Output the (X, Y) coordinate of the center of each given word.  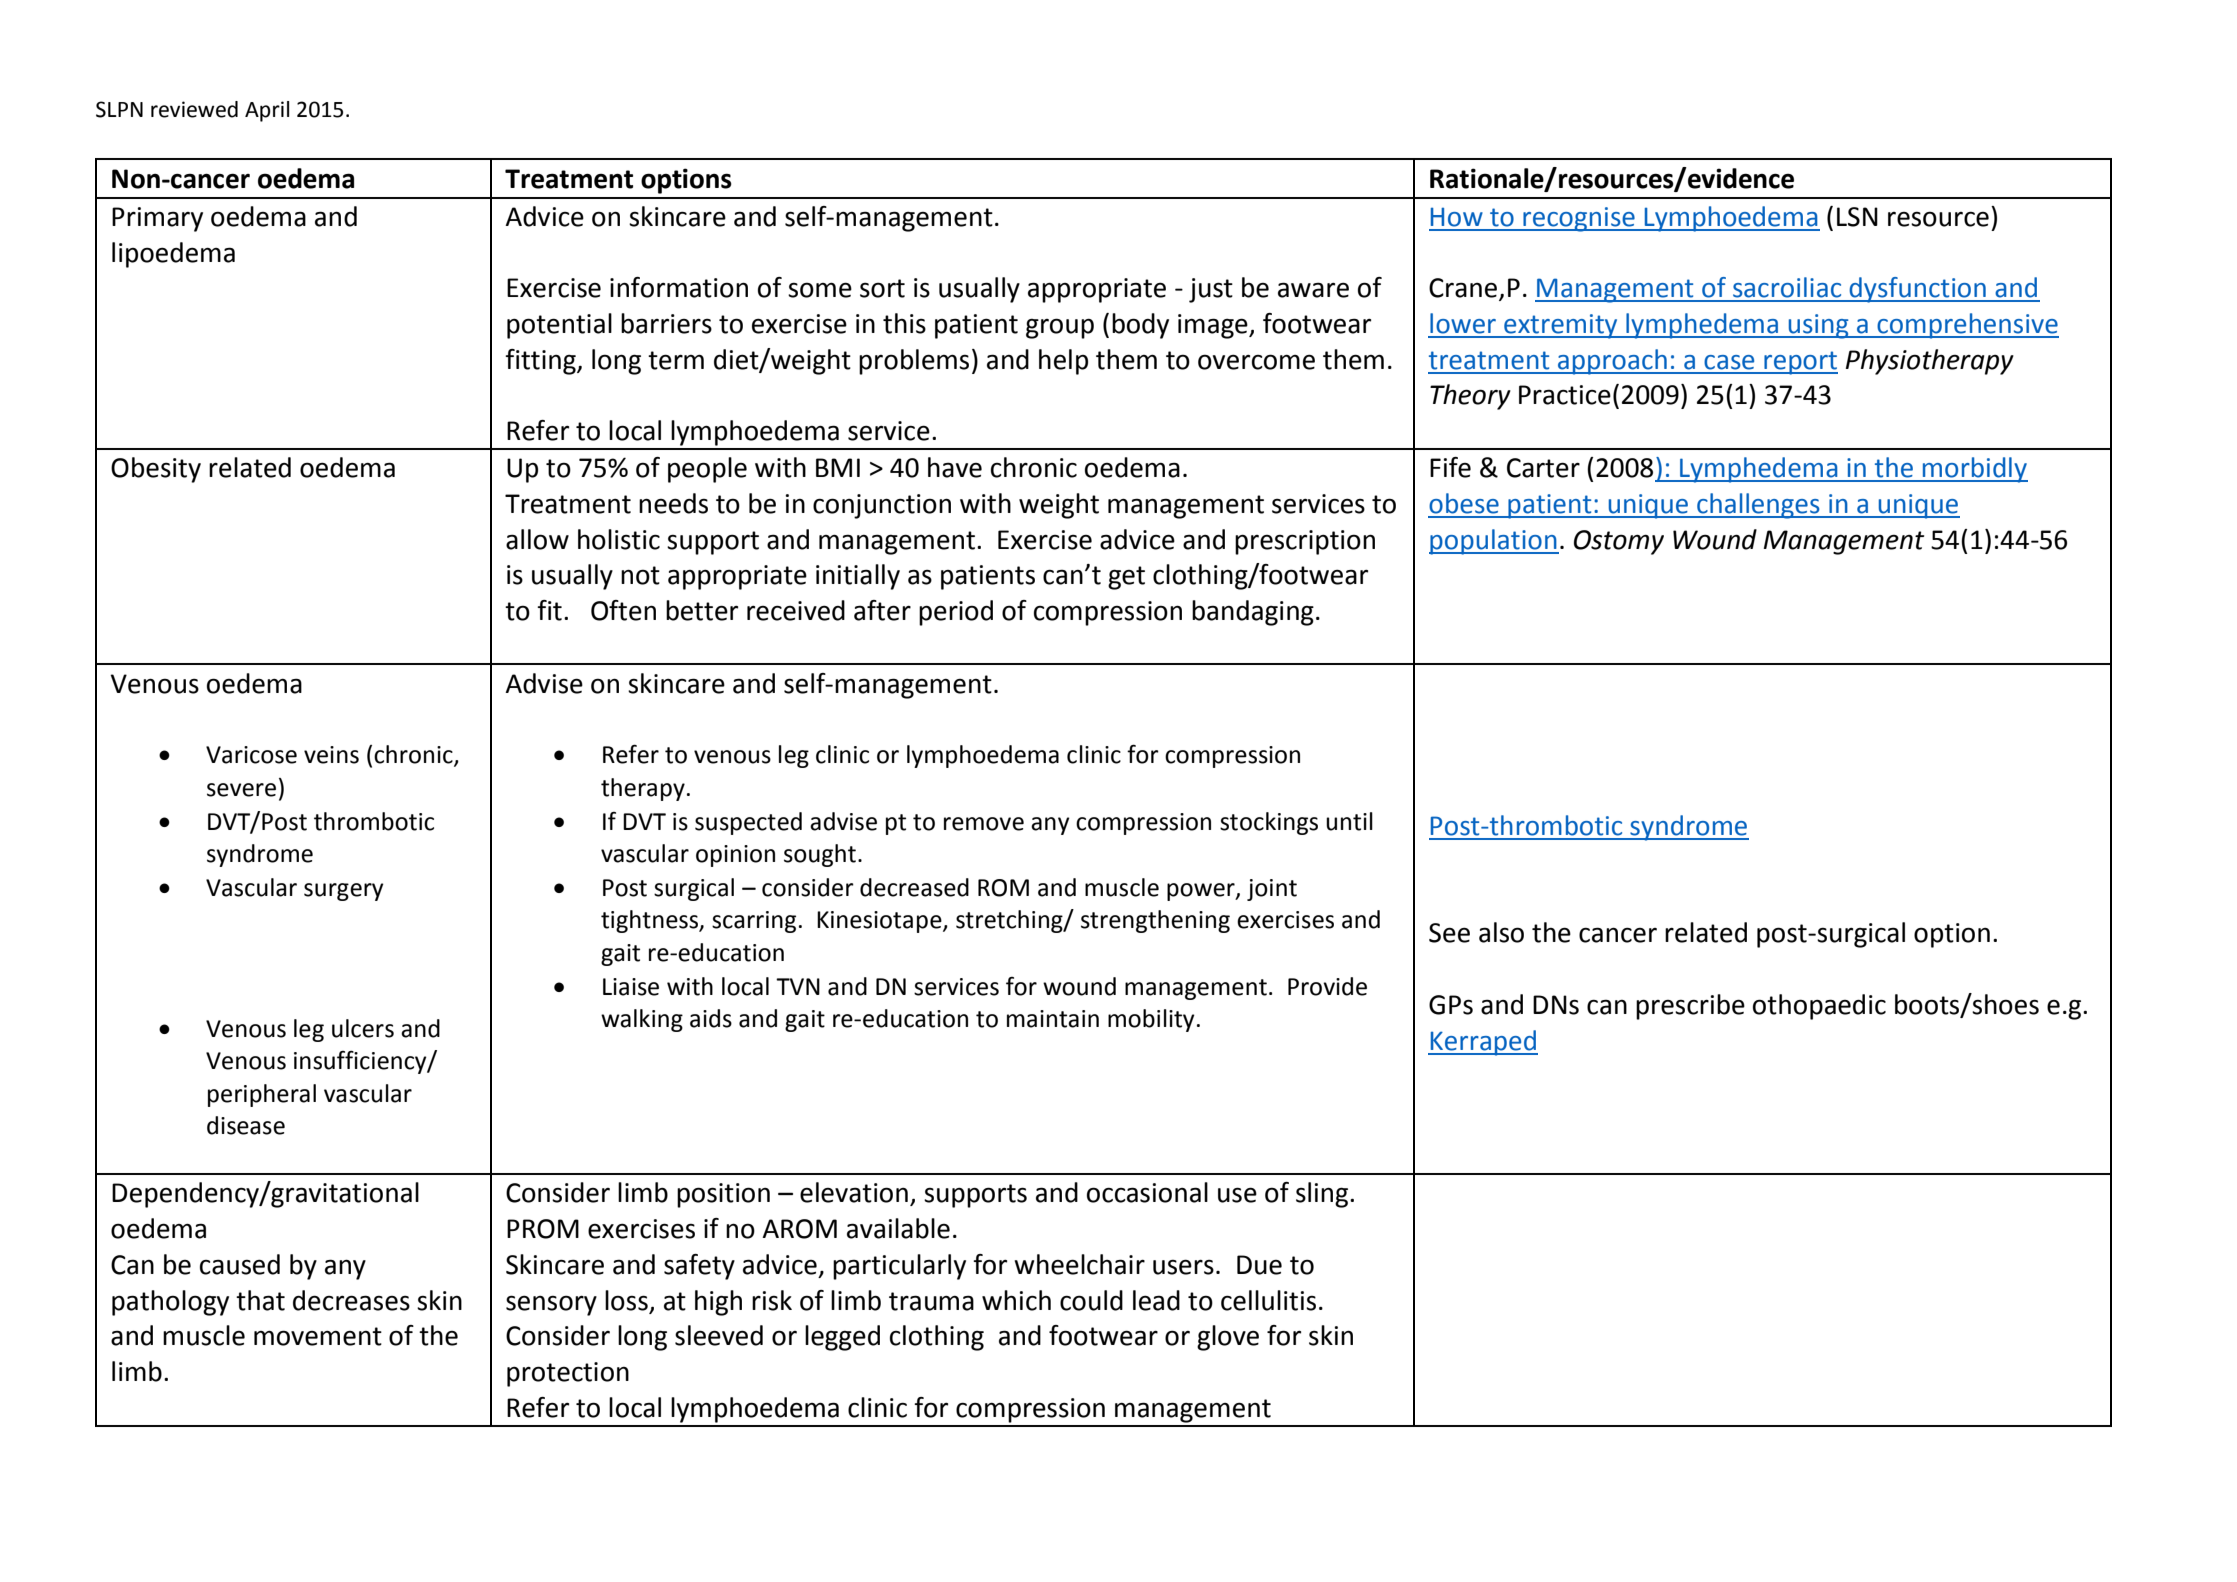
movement (318, 1336)
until (1349, 821)
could (1091, 1300)
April (267, 111)
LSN (1857, 217)
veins (331, 755)
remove (984, 824)
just (1211, 290)
